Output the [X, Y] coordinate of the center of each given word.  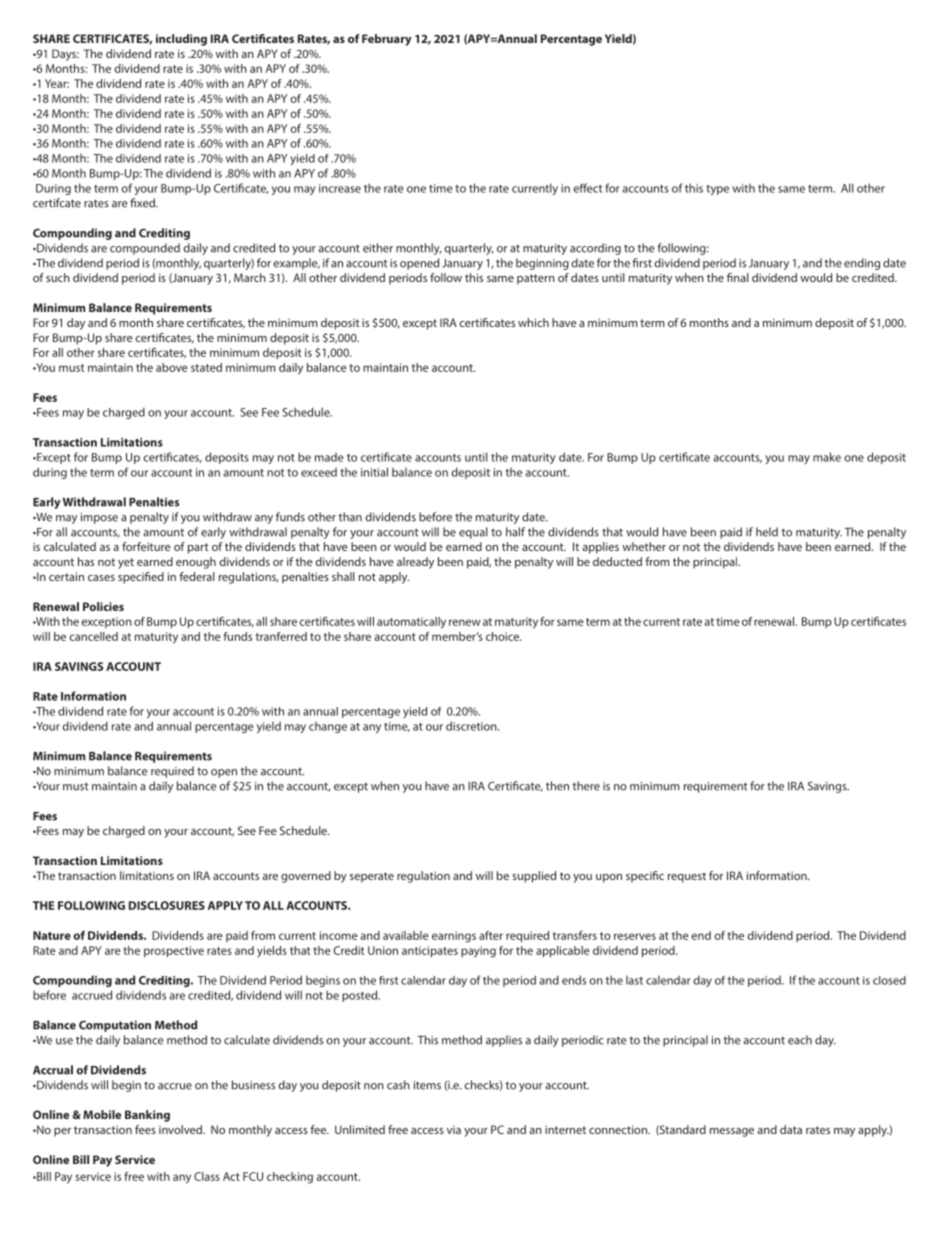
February [387, 40]
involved [181, 1129]
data [791, 1129]
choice [503, 636]
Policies [103, 606]
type [717, 190]
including [181, 40]
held [767, 532]
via [454, 1130]
